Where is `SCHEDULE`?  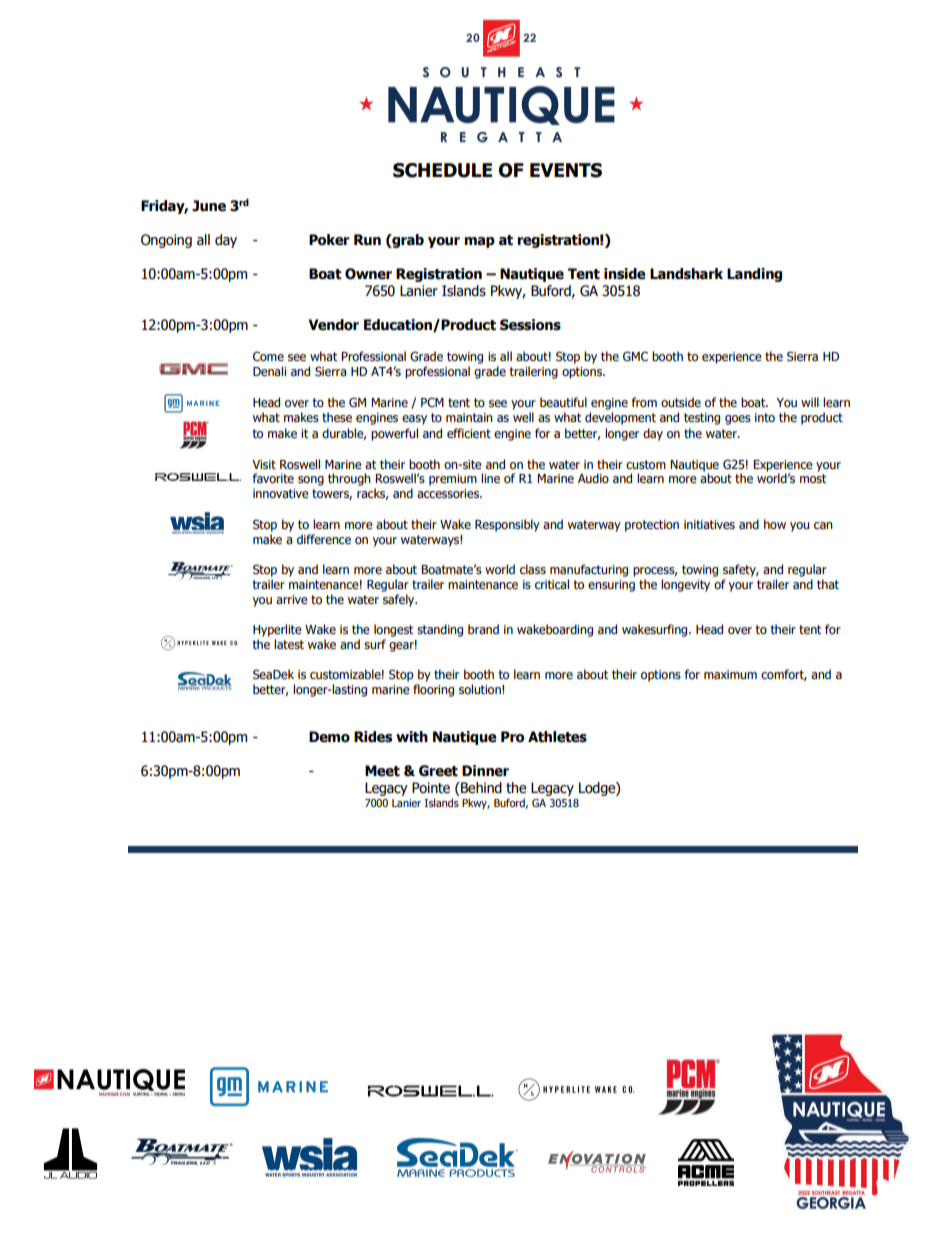 SCHEDULE is located at coordinates (442, 170).
